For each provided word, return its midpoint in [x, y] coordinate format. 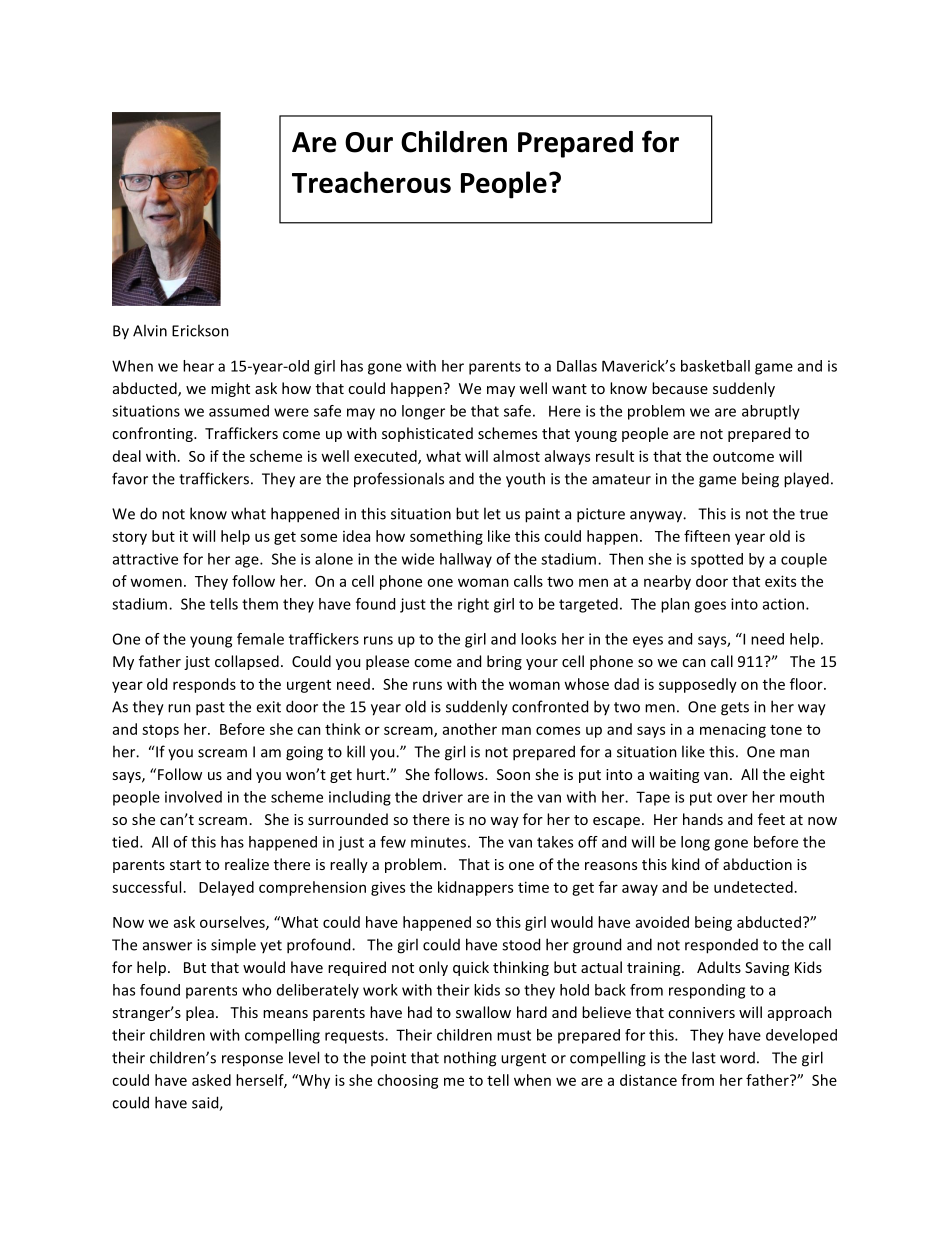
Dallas [577, 366]
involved [193, 797]
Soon [513, 774]
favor [130, 478]
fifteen [707, 536]
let [492, 513]
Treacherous [371, 182]
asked [211, 1080]
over [732, 798]
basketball [715, 366]
